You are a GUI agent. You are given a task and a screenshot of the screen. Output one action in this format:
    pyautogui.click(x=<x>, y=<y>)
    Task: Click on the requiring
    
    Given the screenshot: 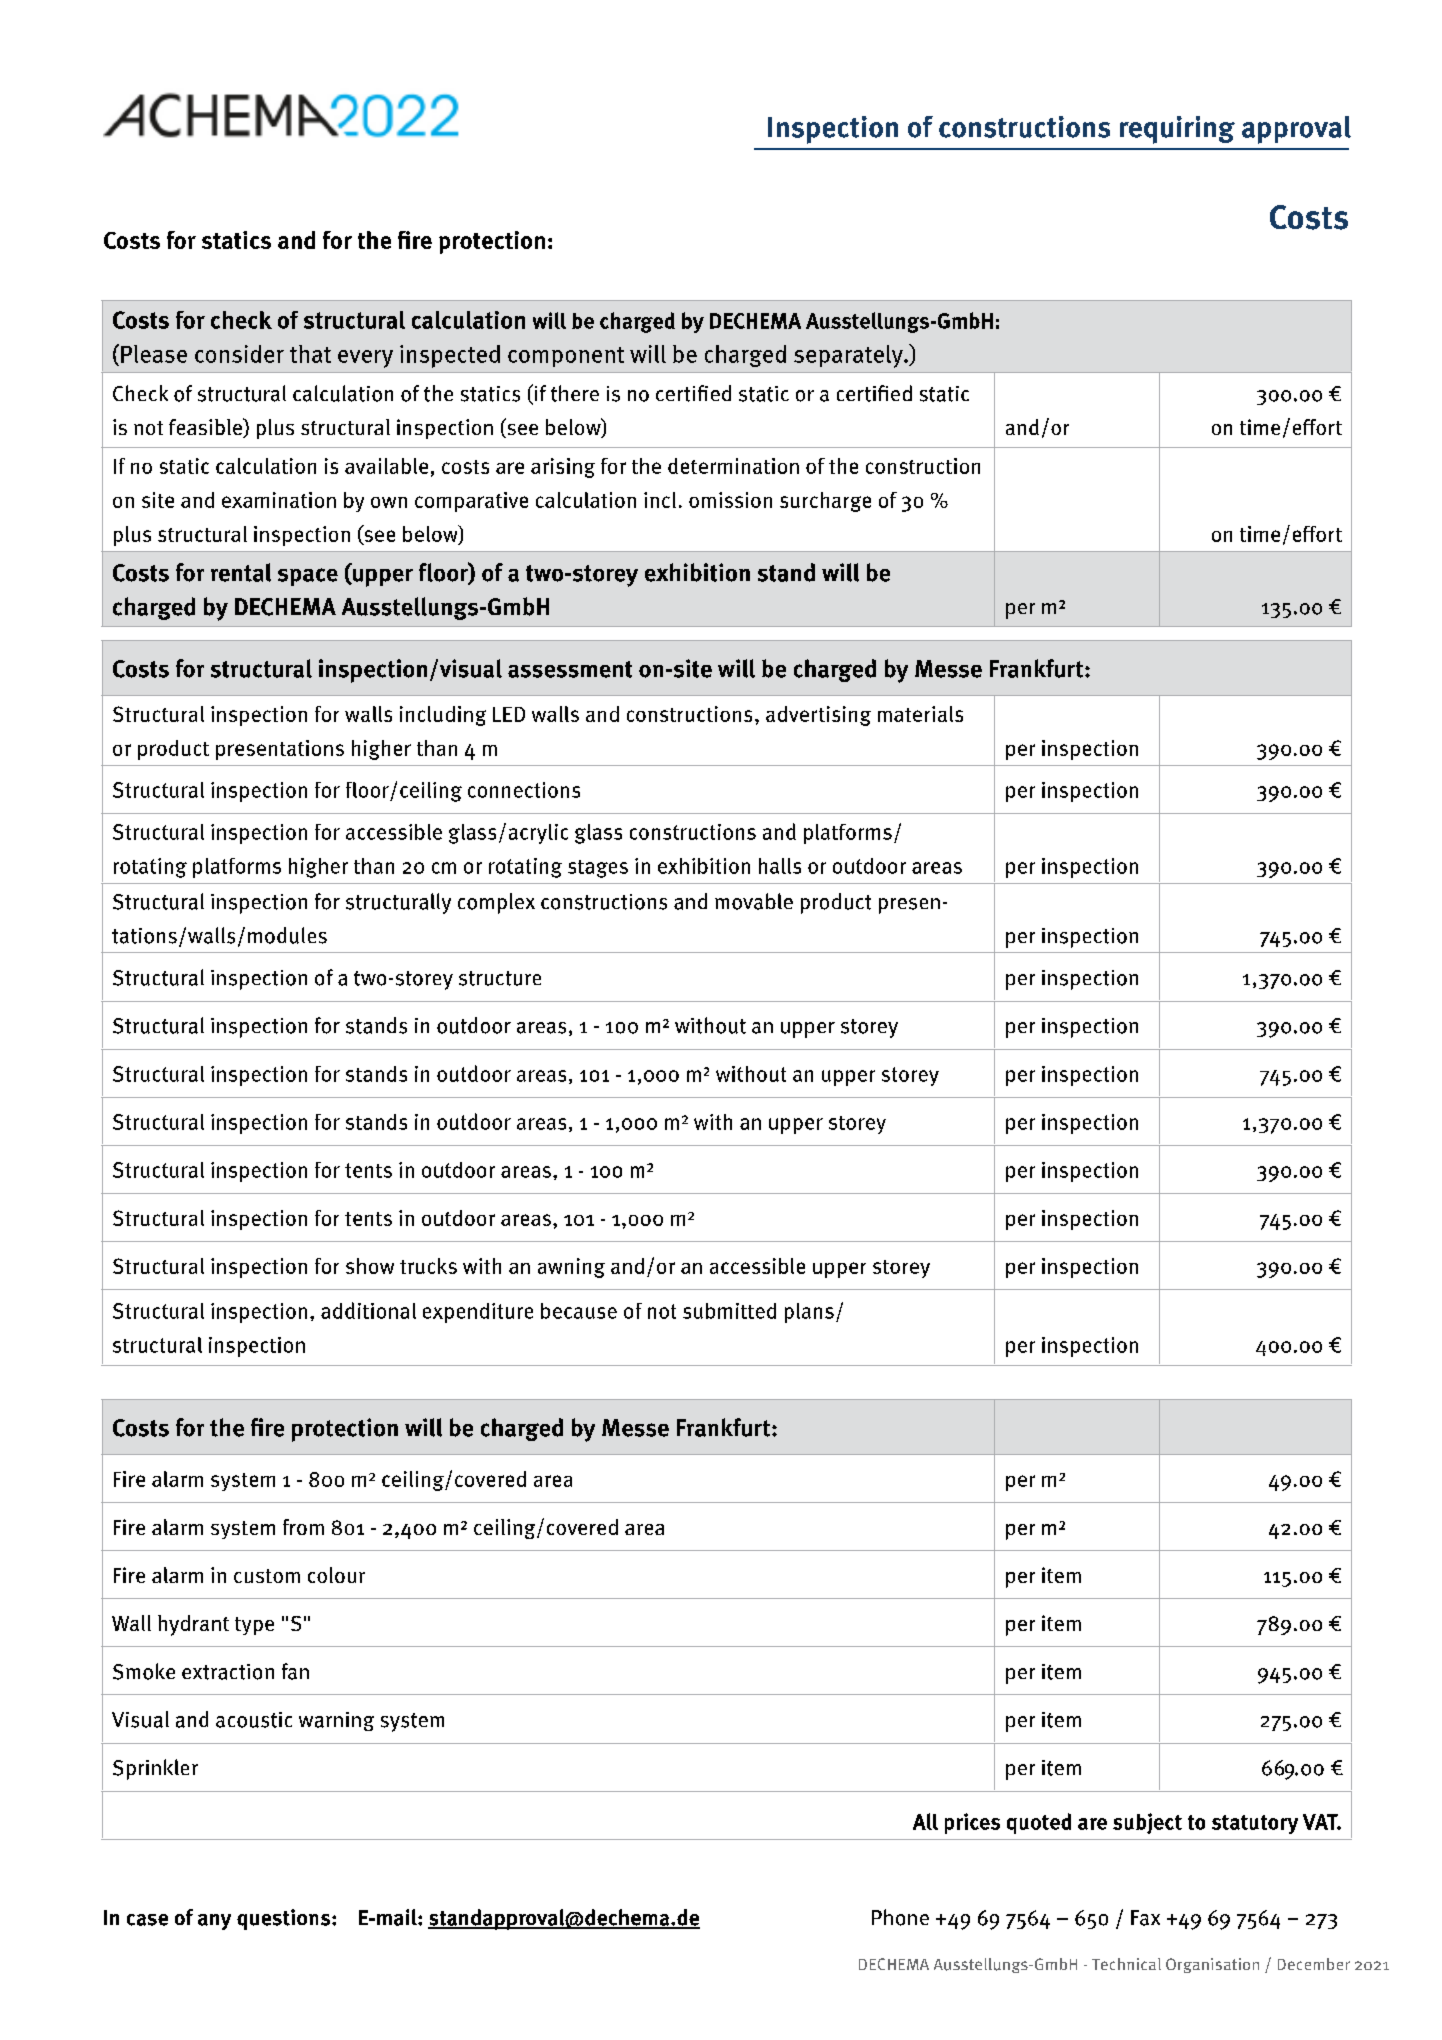 What is the action you would take?
    pyautogui.click(x=1177, y=130)
